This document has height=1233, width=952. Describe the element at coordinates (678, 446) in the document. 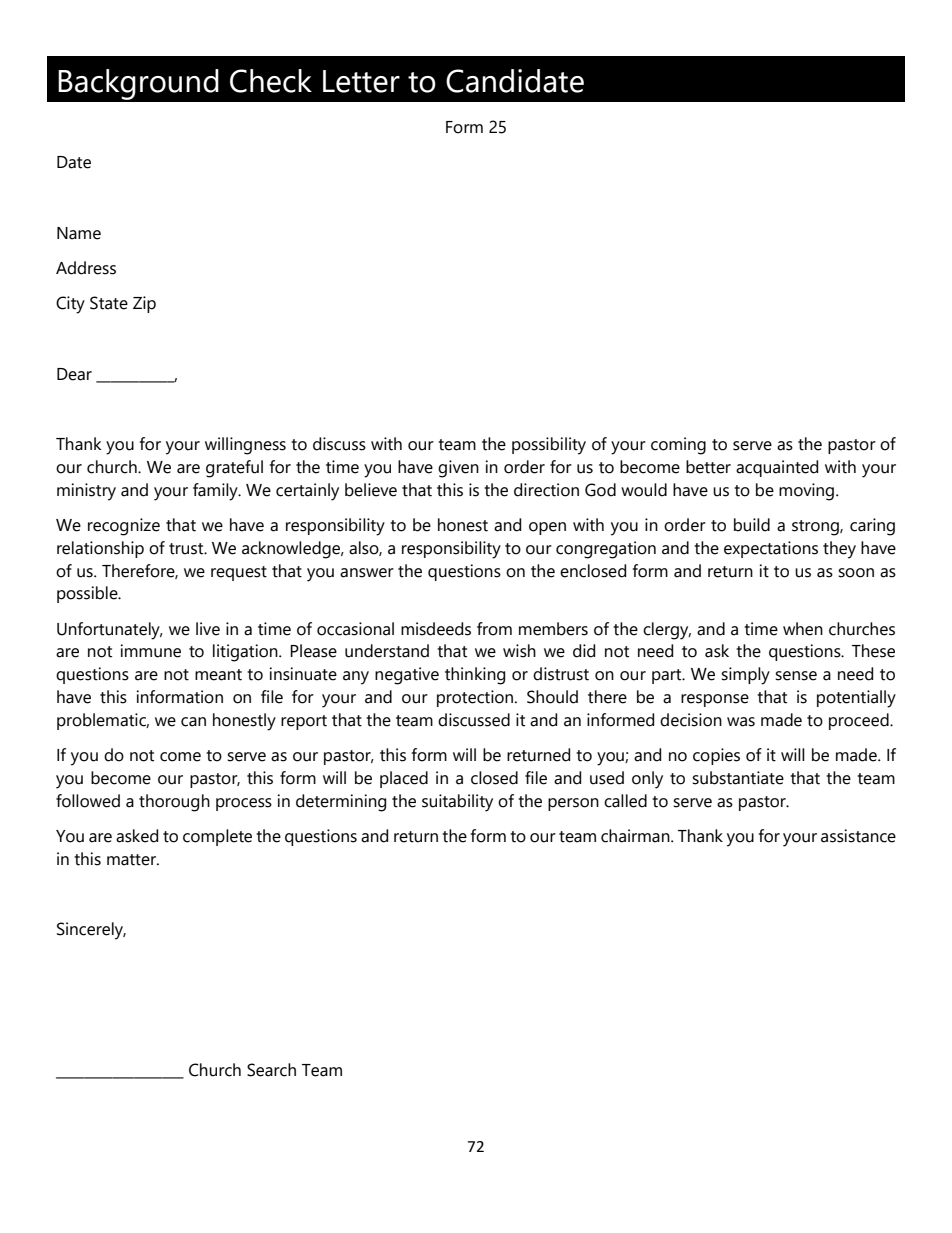

I see `coming` at that location.
